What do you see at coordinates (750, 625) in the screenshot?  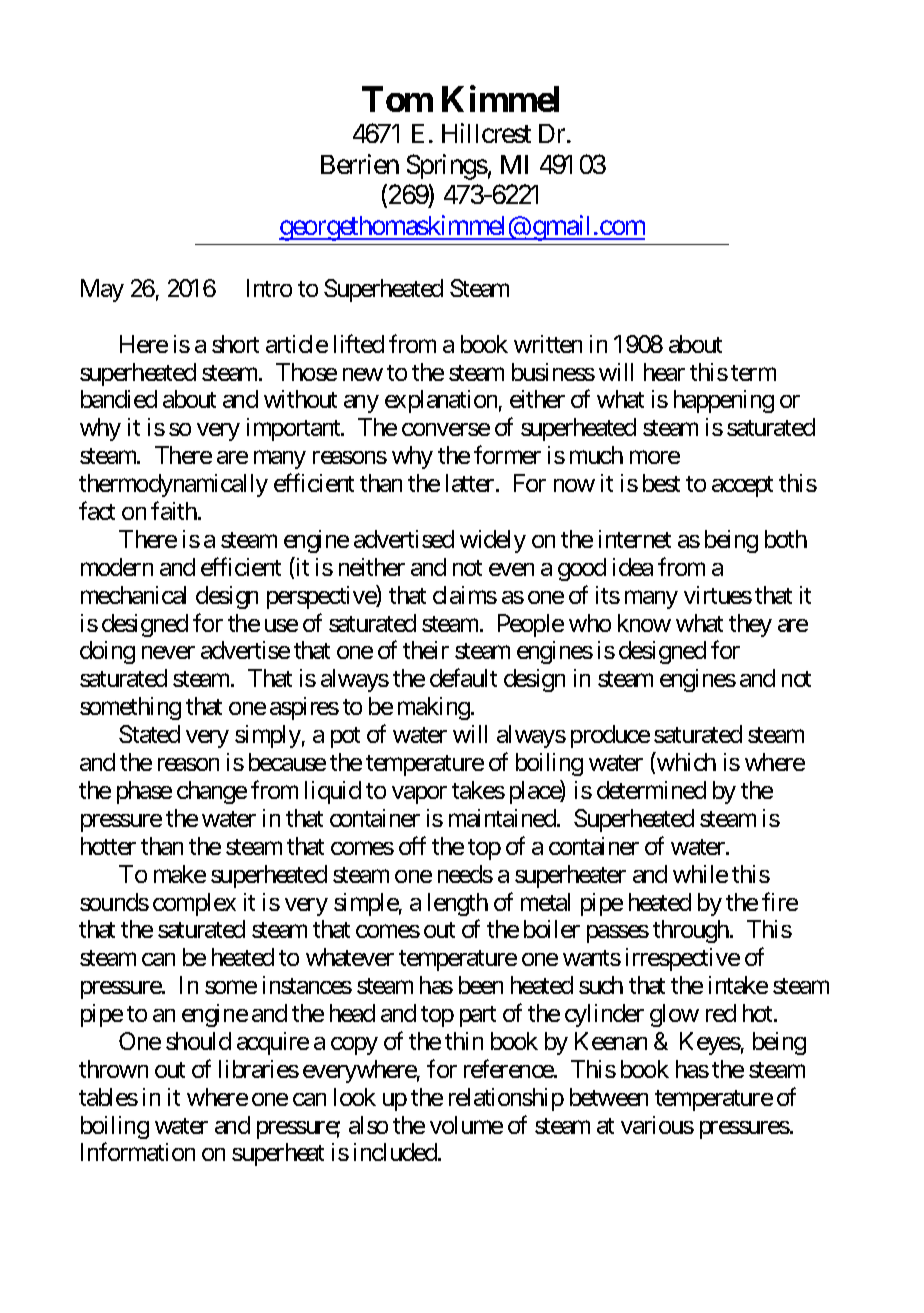 I see `they` at bounding box center [750, 625].
